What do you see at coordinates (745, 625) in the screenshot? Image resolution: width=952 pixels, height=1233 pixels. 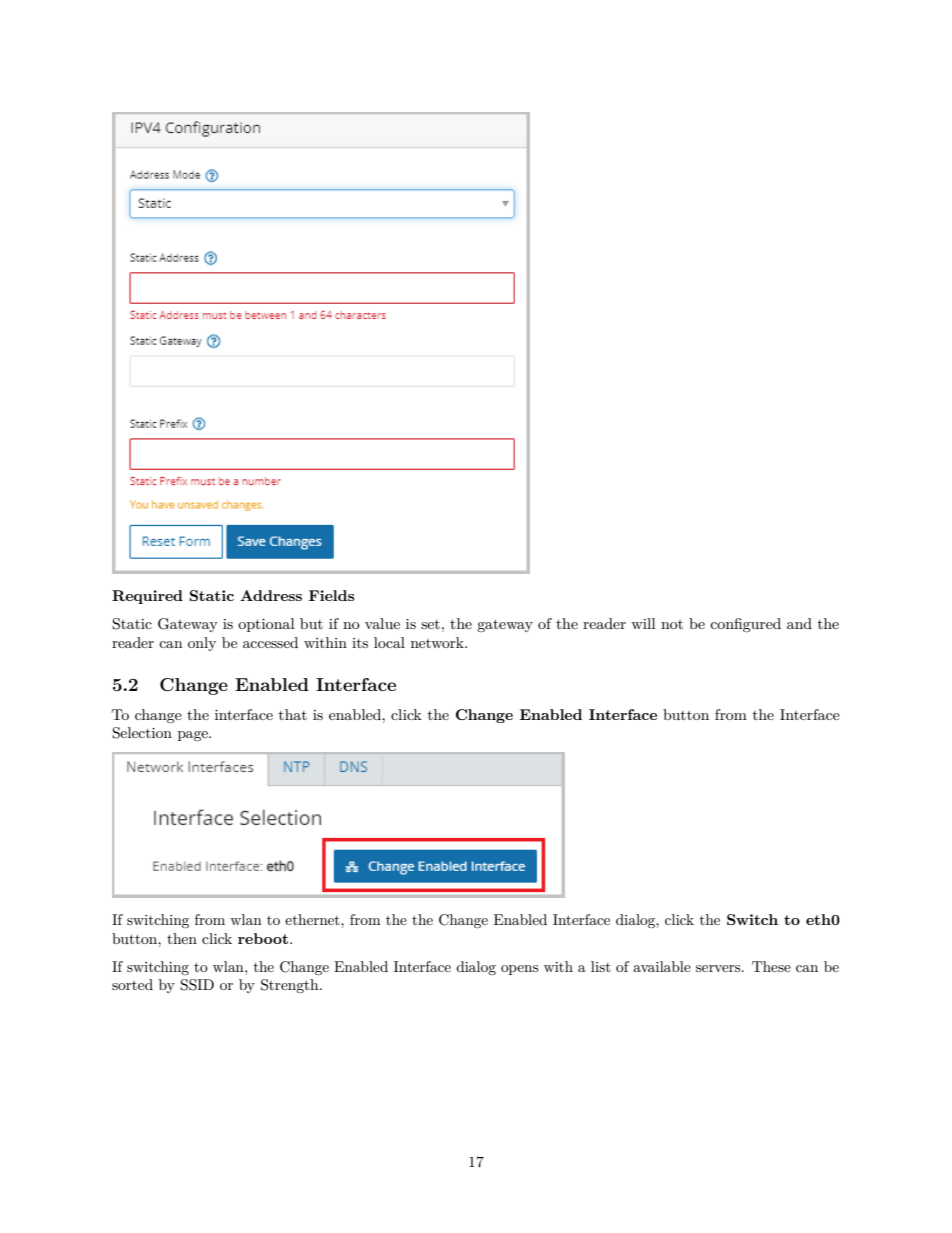 I see `configured` at bounding box center [745, 625].
